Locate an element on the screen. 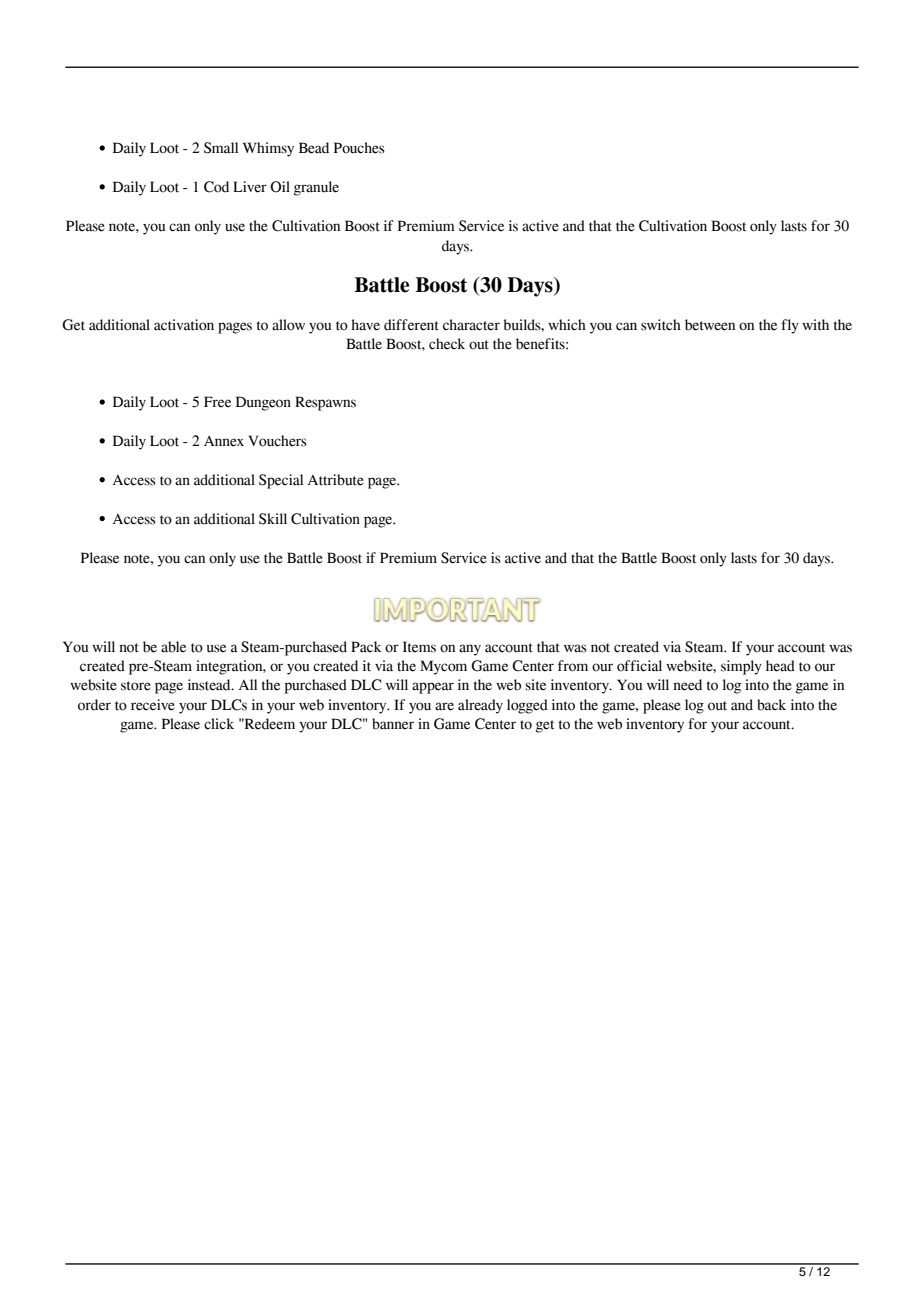  character is located at coordinates (471, 325).
